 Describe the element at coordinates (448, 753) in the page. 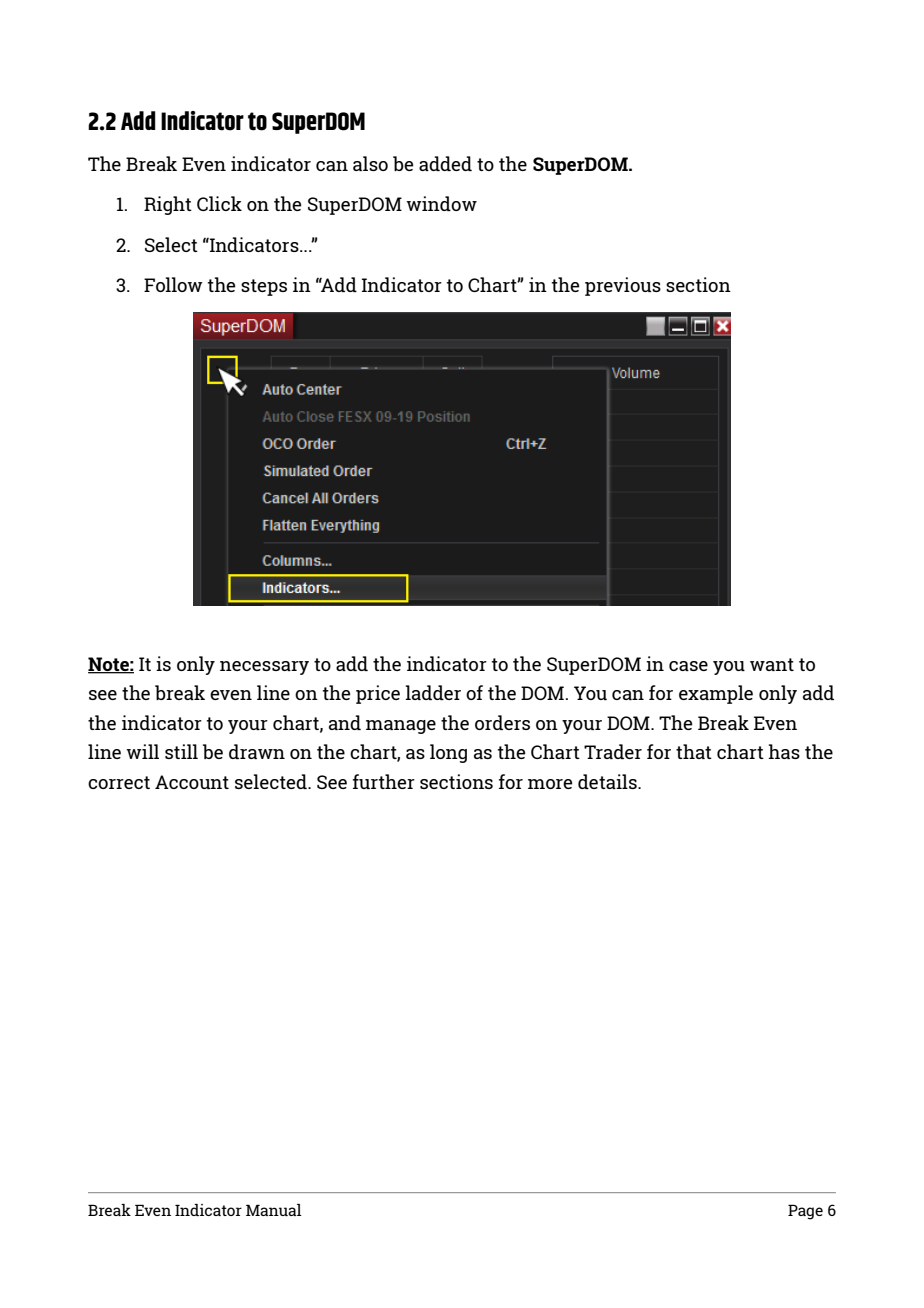

I see `long` at that location.
